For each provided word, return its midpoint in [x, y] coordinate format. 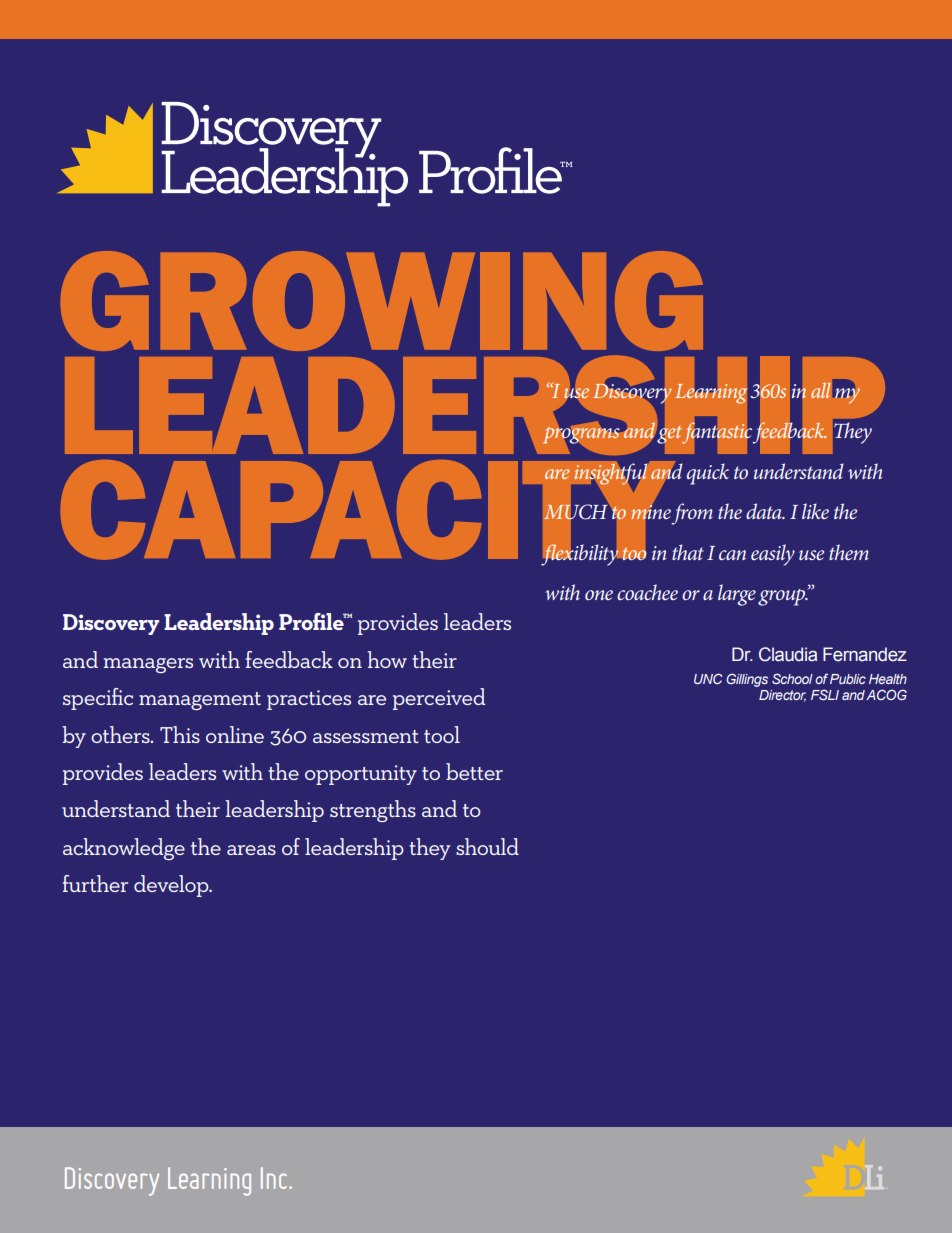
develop [172, 886]
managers [148, 665]
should [487, 846]
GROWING [382, 301]
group [783, 597]
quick [708, 474]
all [820, 390]
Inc [274, 1178]
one [599, 595]
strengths [373, 811]
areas [251, 850]
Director [782, 696]
